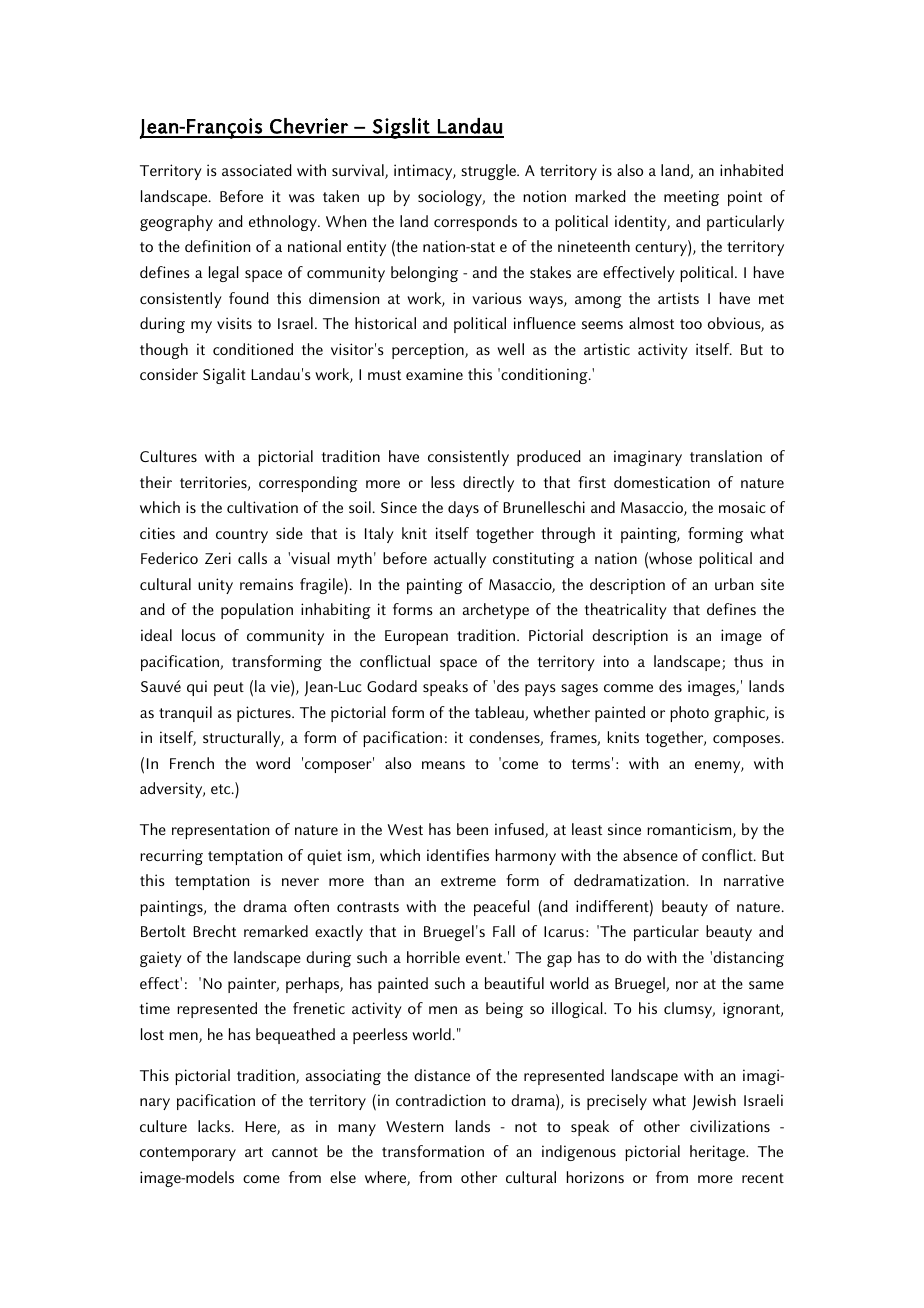  Describe the element at coordinates (463, 509) in the screenshot. I see `days` at that location.
